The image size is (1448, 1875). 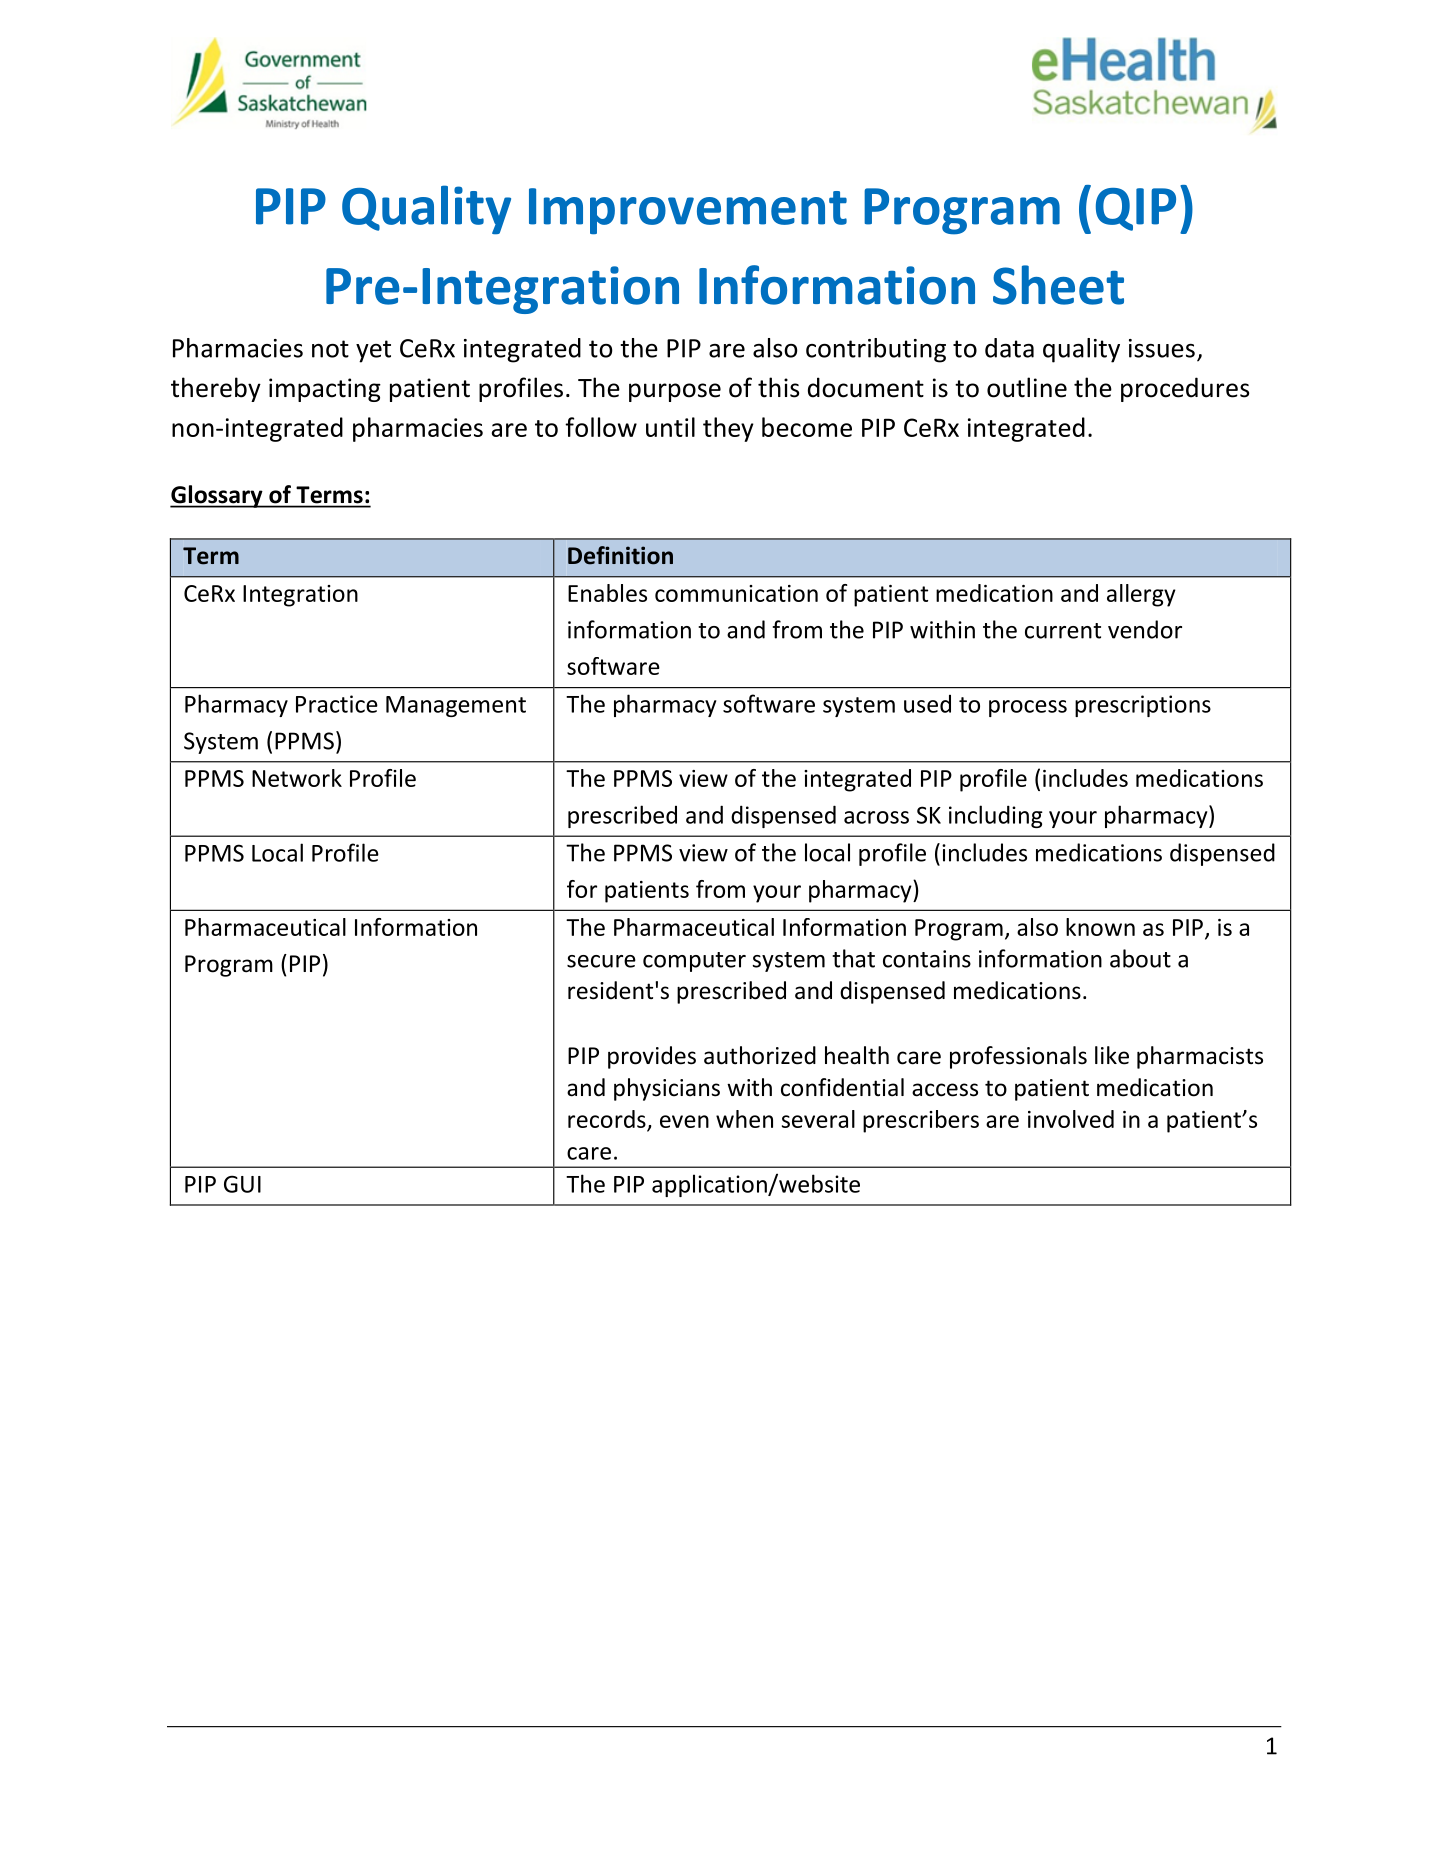 I want to click on Practice, so click(x=337, y=704).
